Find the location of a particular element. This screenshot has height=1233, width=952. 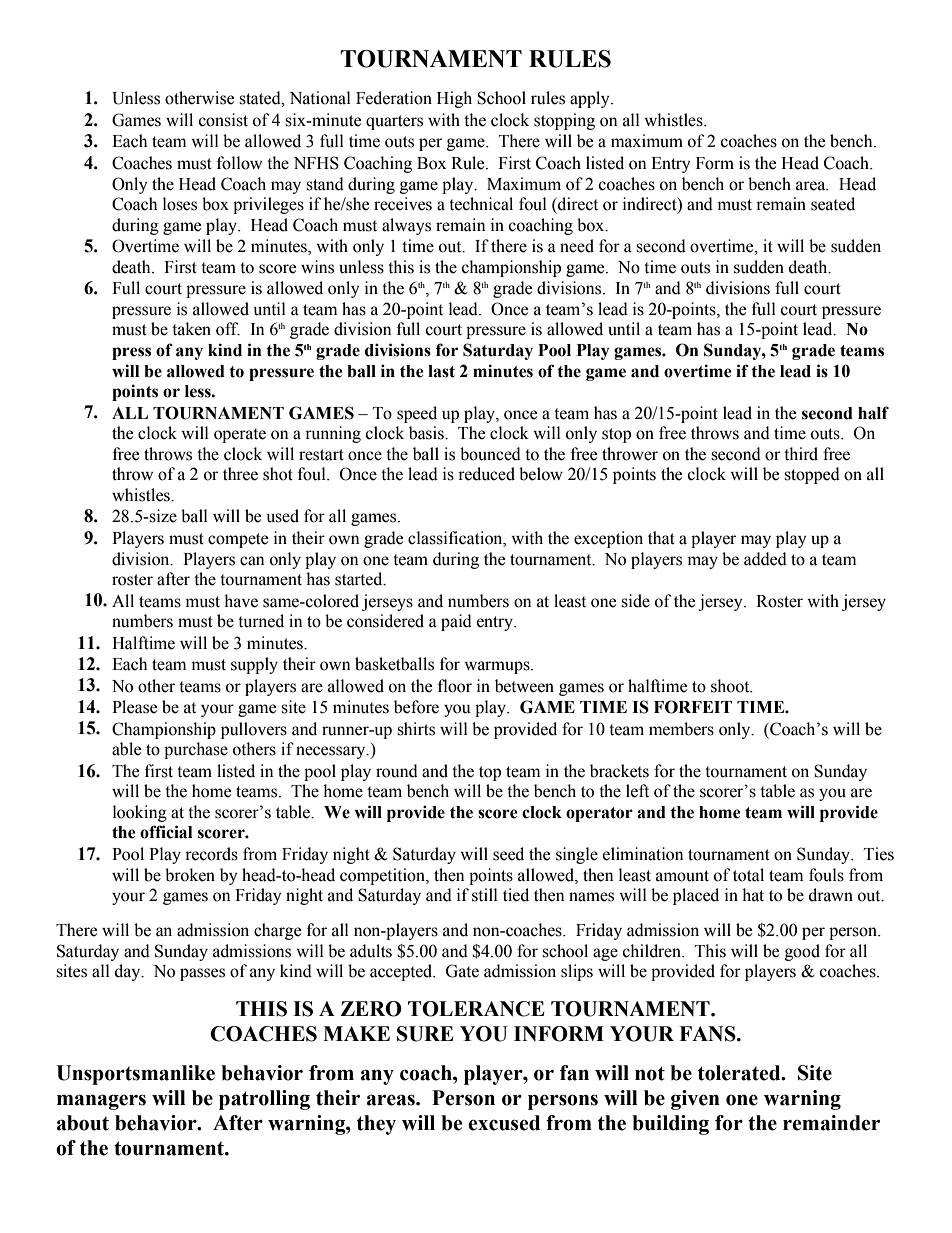

members is located at coordinates (681, 729).
